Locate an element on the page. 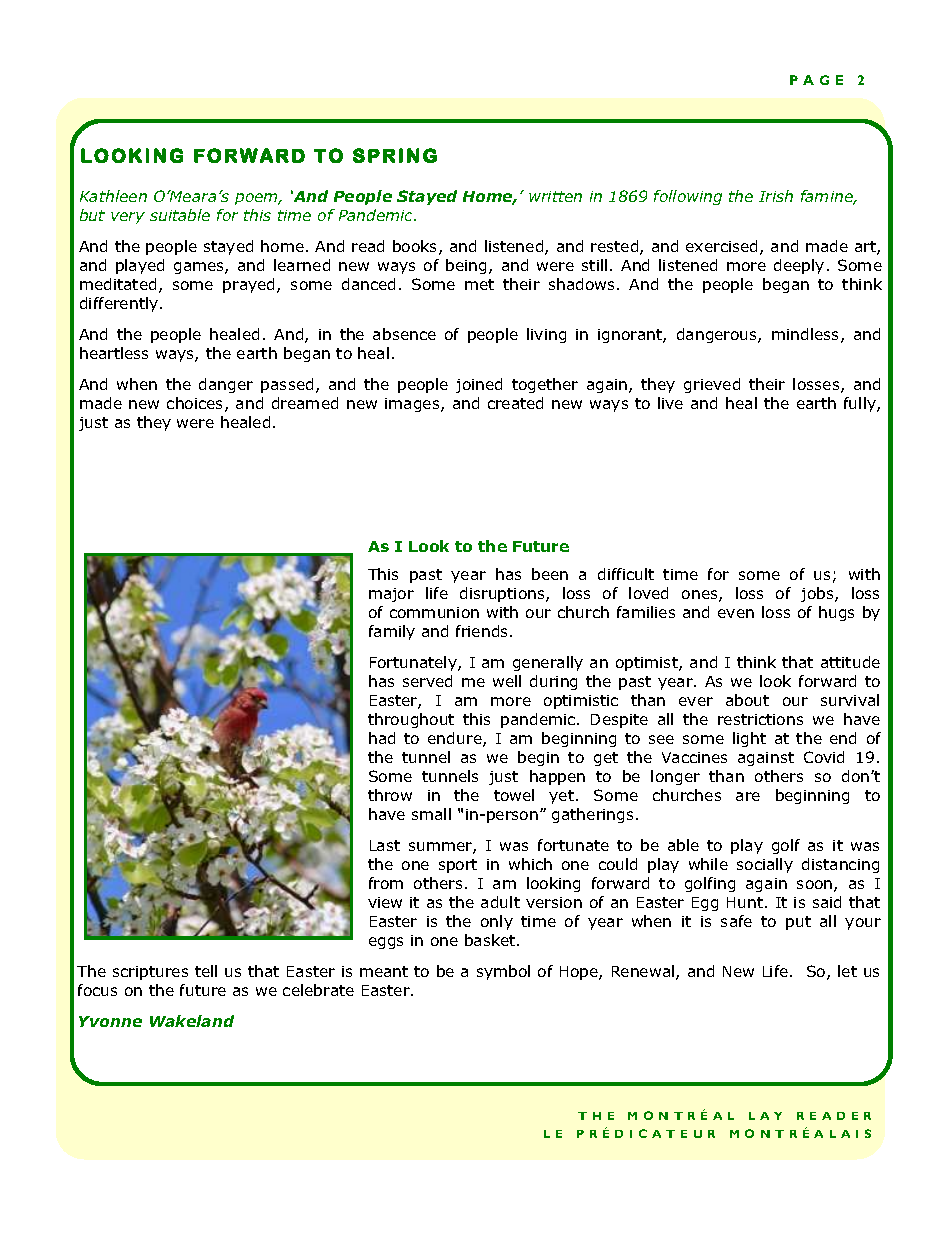 The width and height of the page is (952, 1233). created is located at coordinates (515, 403).
